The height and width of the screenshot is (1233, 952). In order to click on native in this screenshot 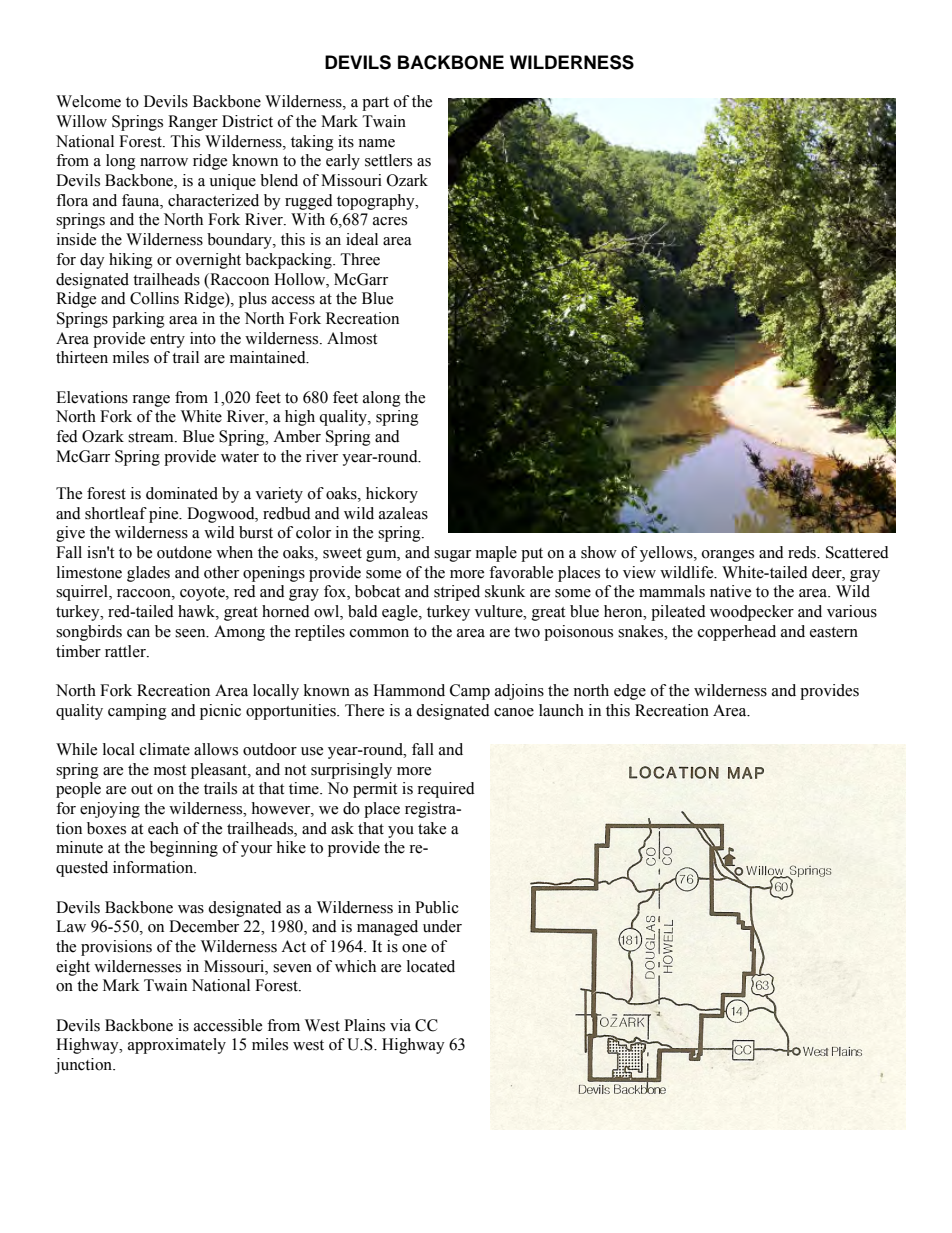, I will do `click(730, 591)`.
